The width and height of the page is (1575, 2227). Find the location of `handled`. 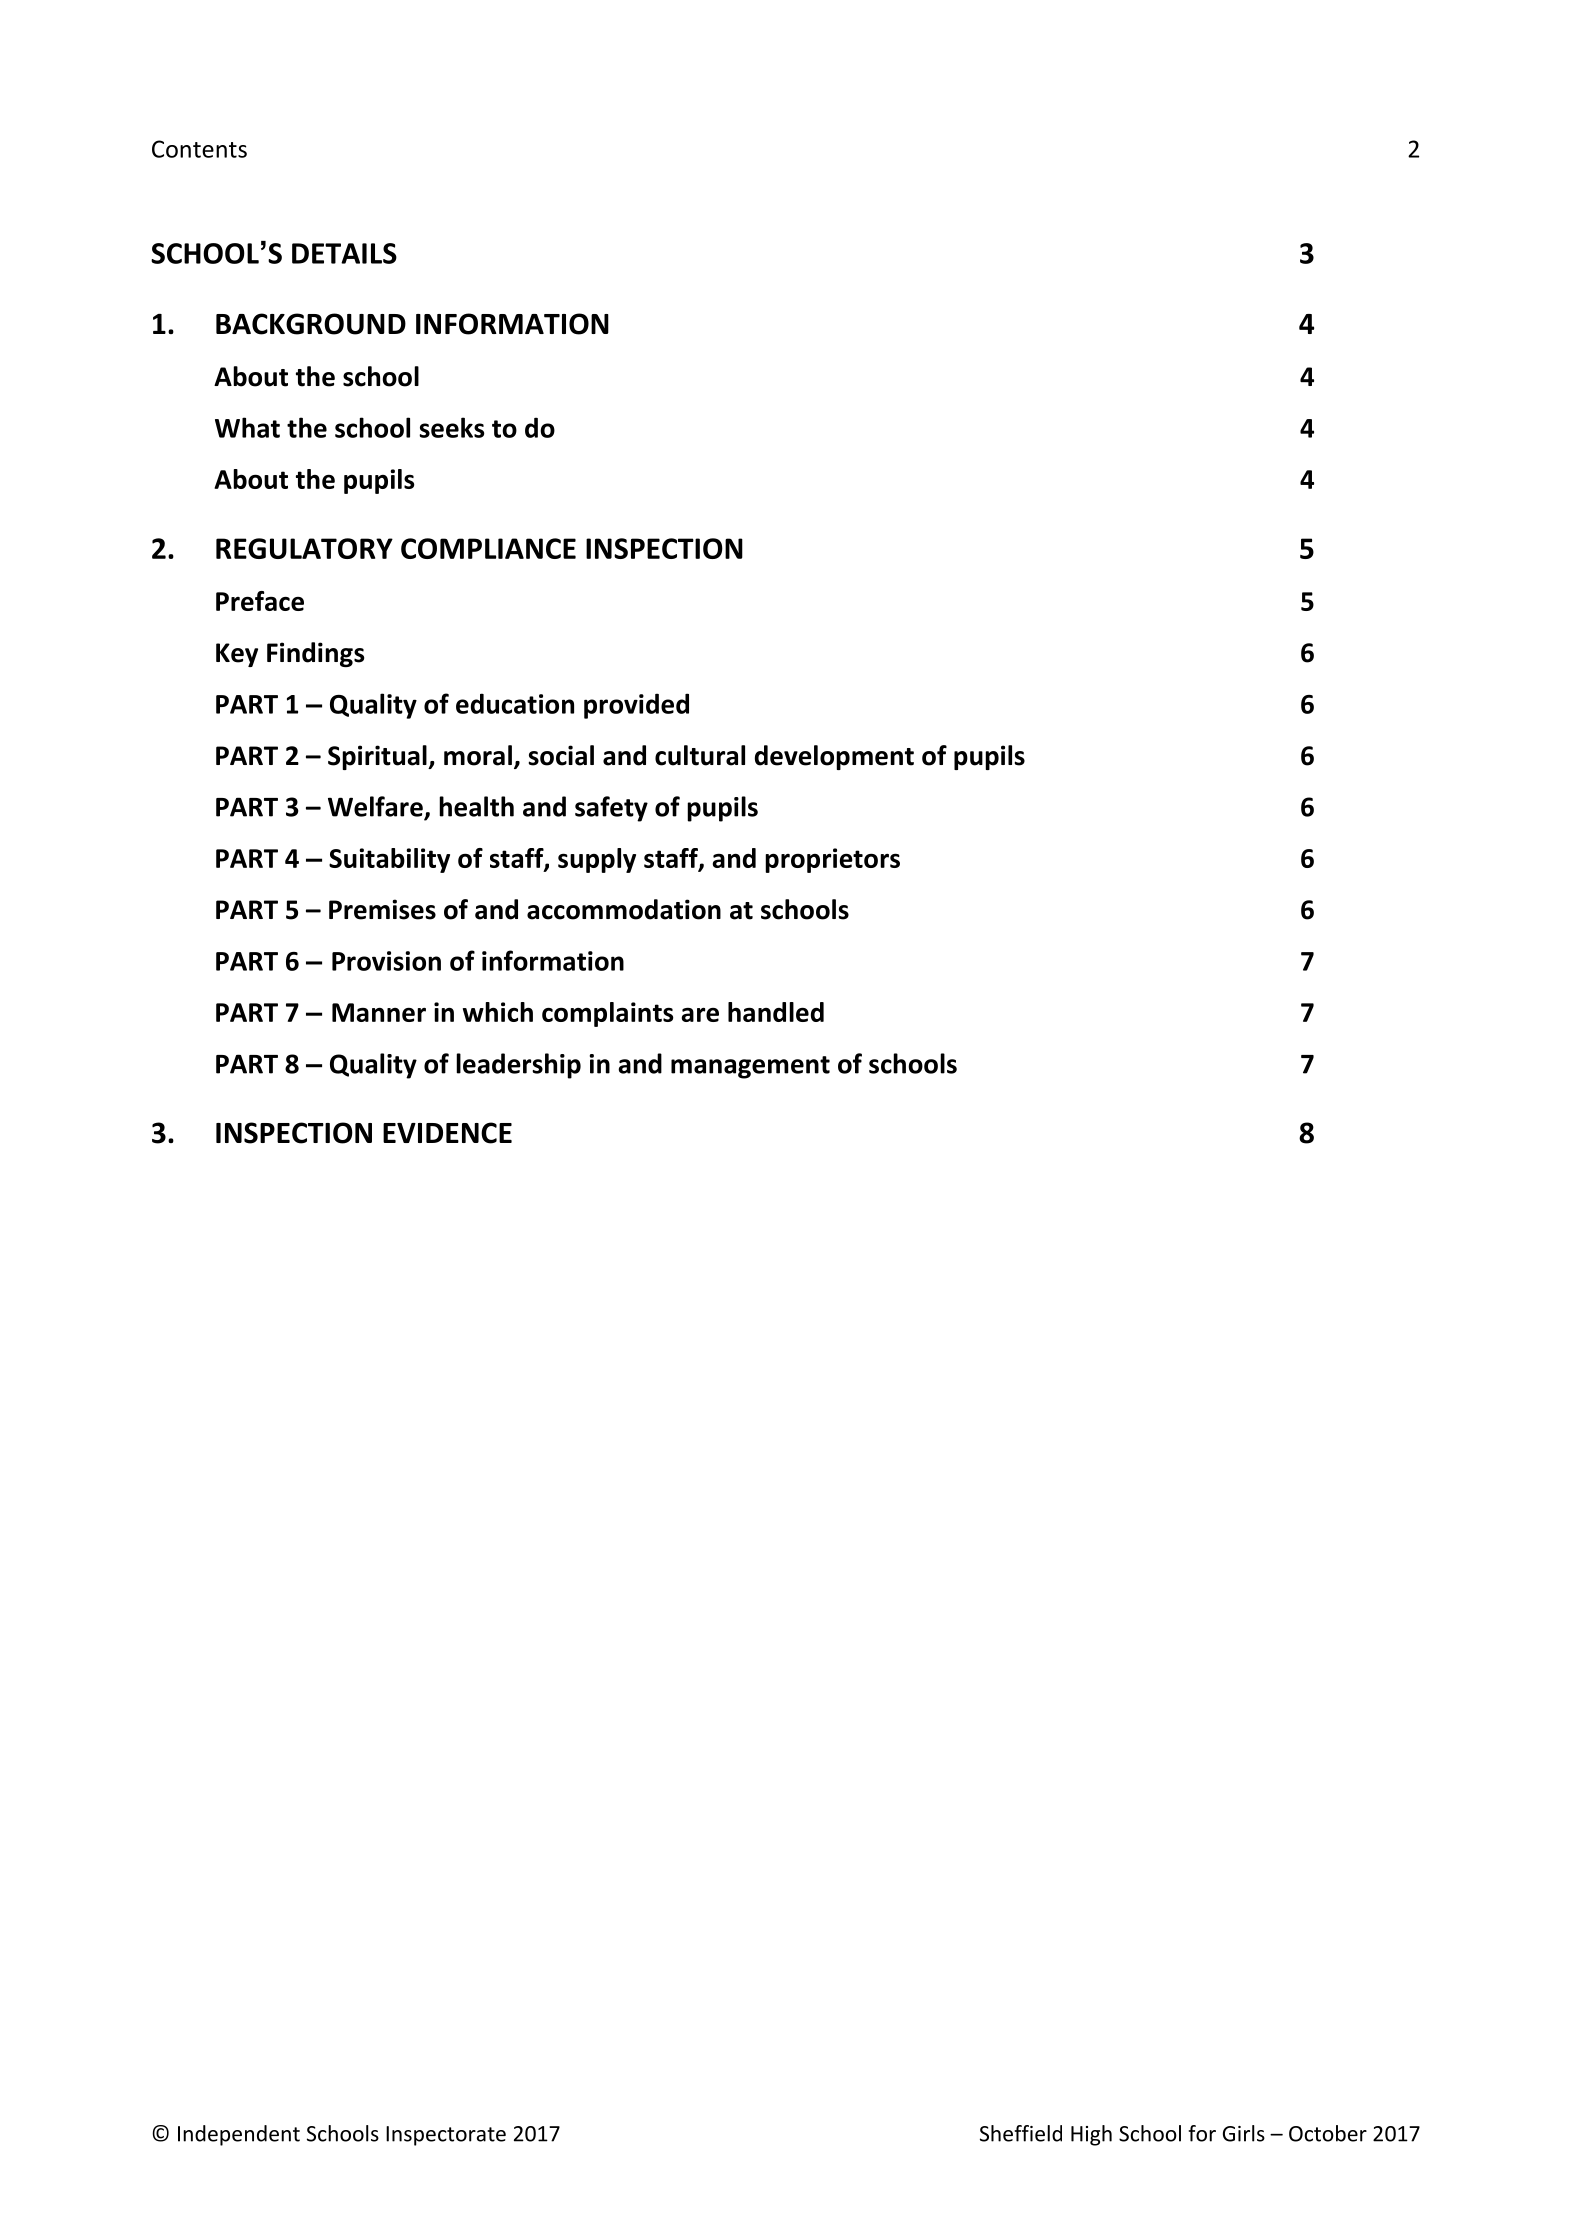

handled is located at coordinates (776, 1012).
